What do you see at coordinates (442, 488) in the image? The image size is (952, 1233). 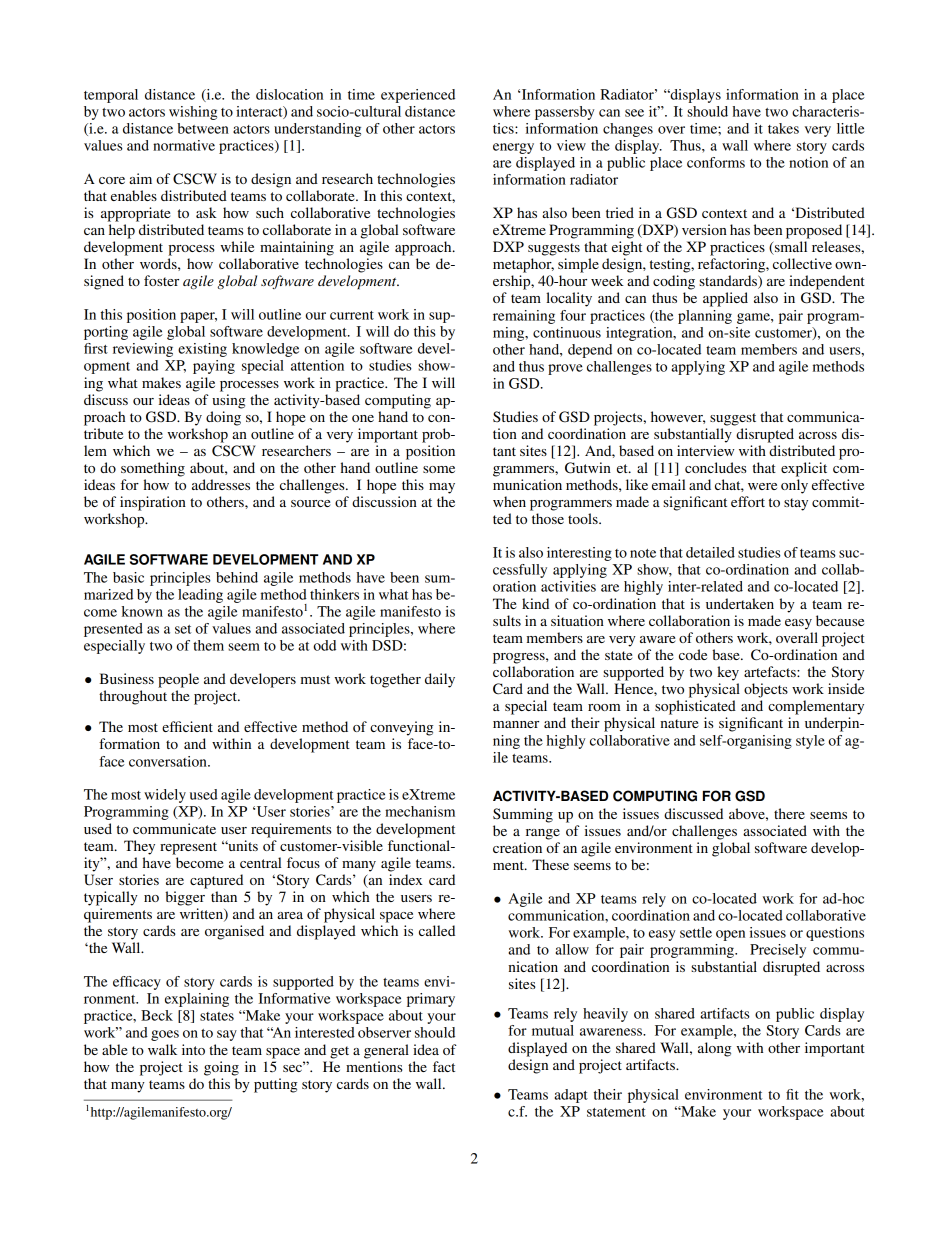 I see `may` at bounding box center [442, 488].
